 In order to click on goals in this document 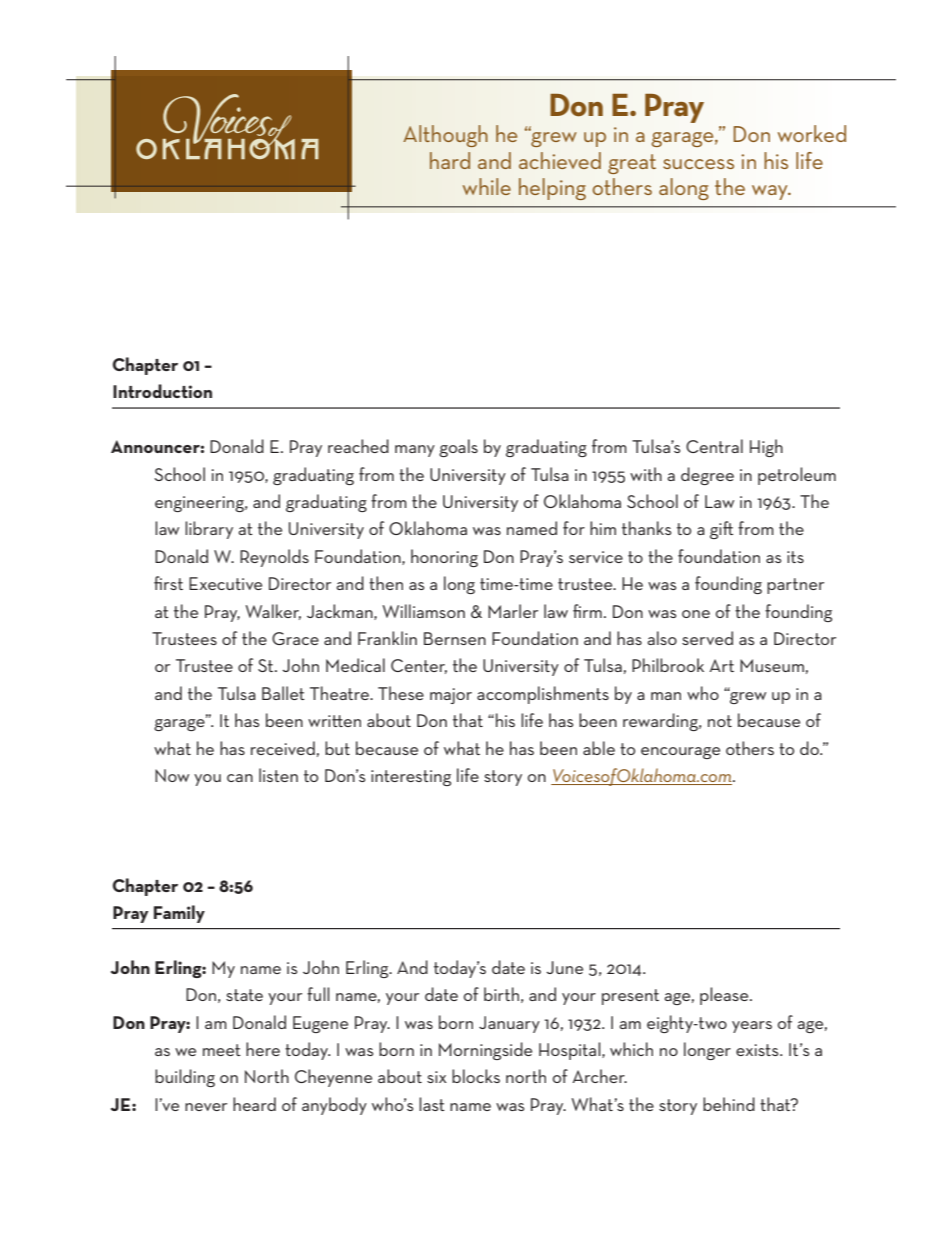, I will do `click(458, 448)`.
